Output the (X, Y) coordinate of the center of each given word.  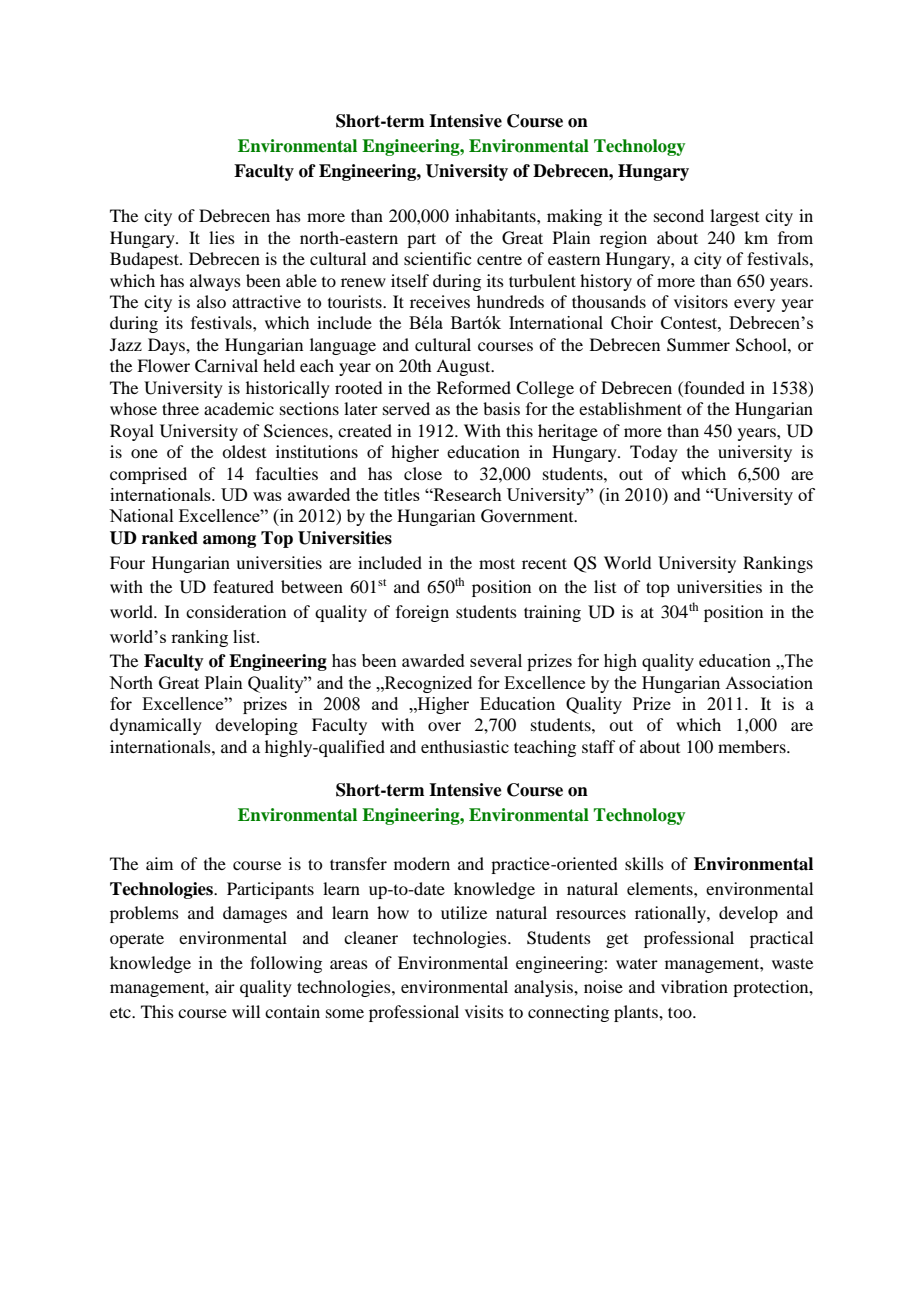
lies (222, 237)
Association (769, 682)
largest (734, 217)
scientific (437, 258)
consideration (236, 611)
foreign (422, 613)
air (225, 986)
